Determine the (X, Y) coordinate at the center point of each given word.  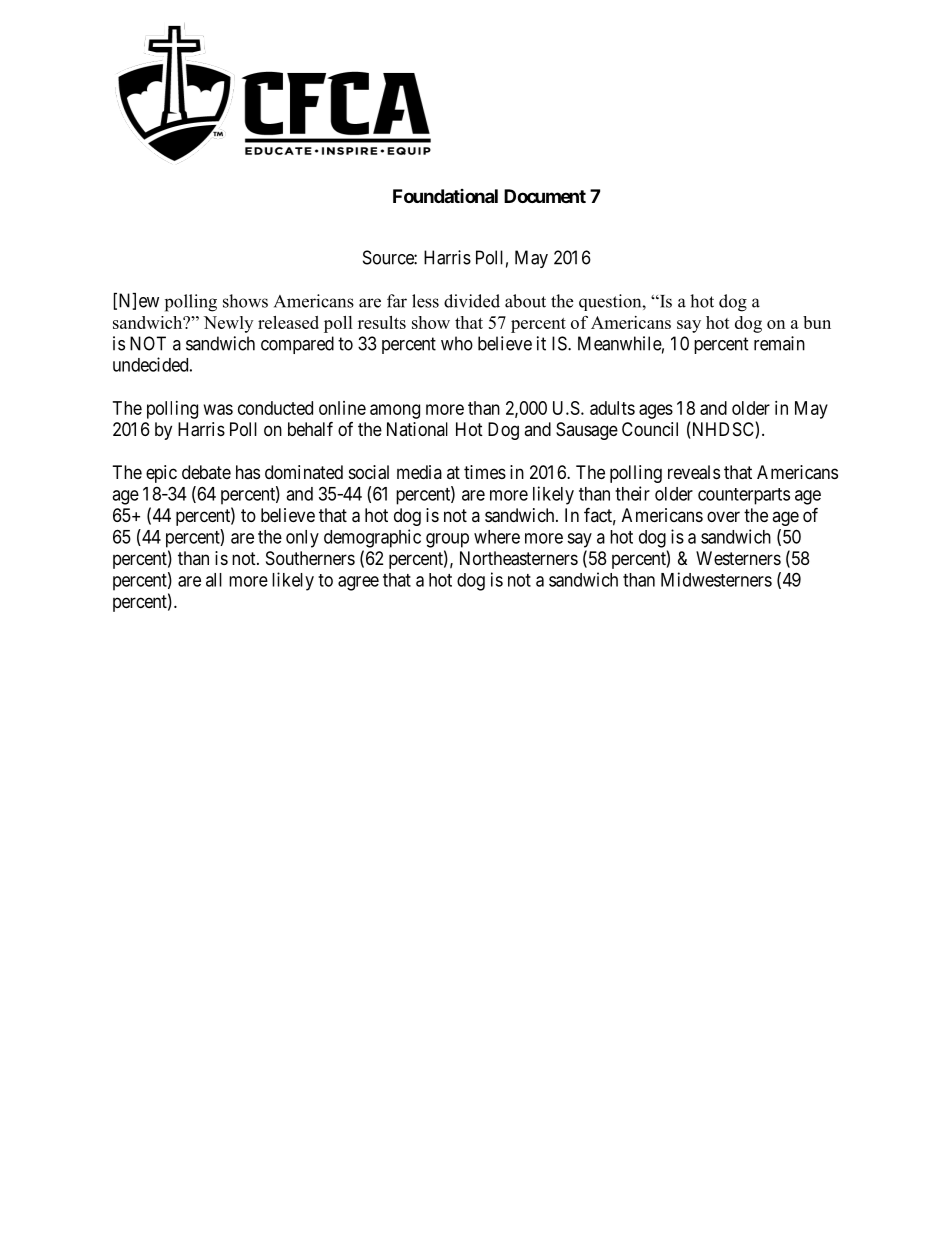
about (525, 301)
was (218, 409)
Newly (228, 324)
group (447, 540)
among (395, 411)
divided (472, 301)
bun (817, 322)
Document (545, 196)
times (485, 472)
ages (656, 411)
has (248, 472)
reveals (694, 472)
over (723, 516)
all (214, 580)
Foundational (445, 196)
